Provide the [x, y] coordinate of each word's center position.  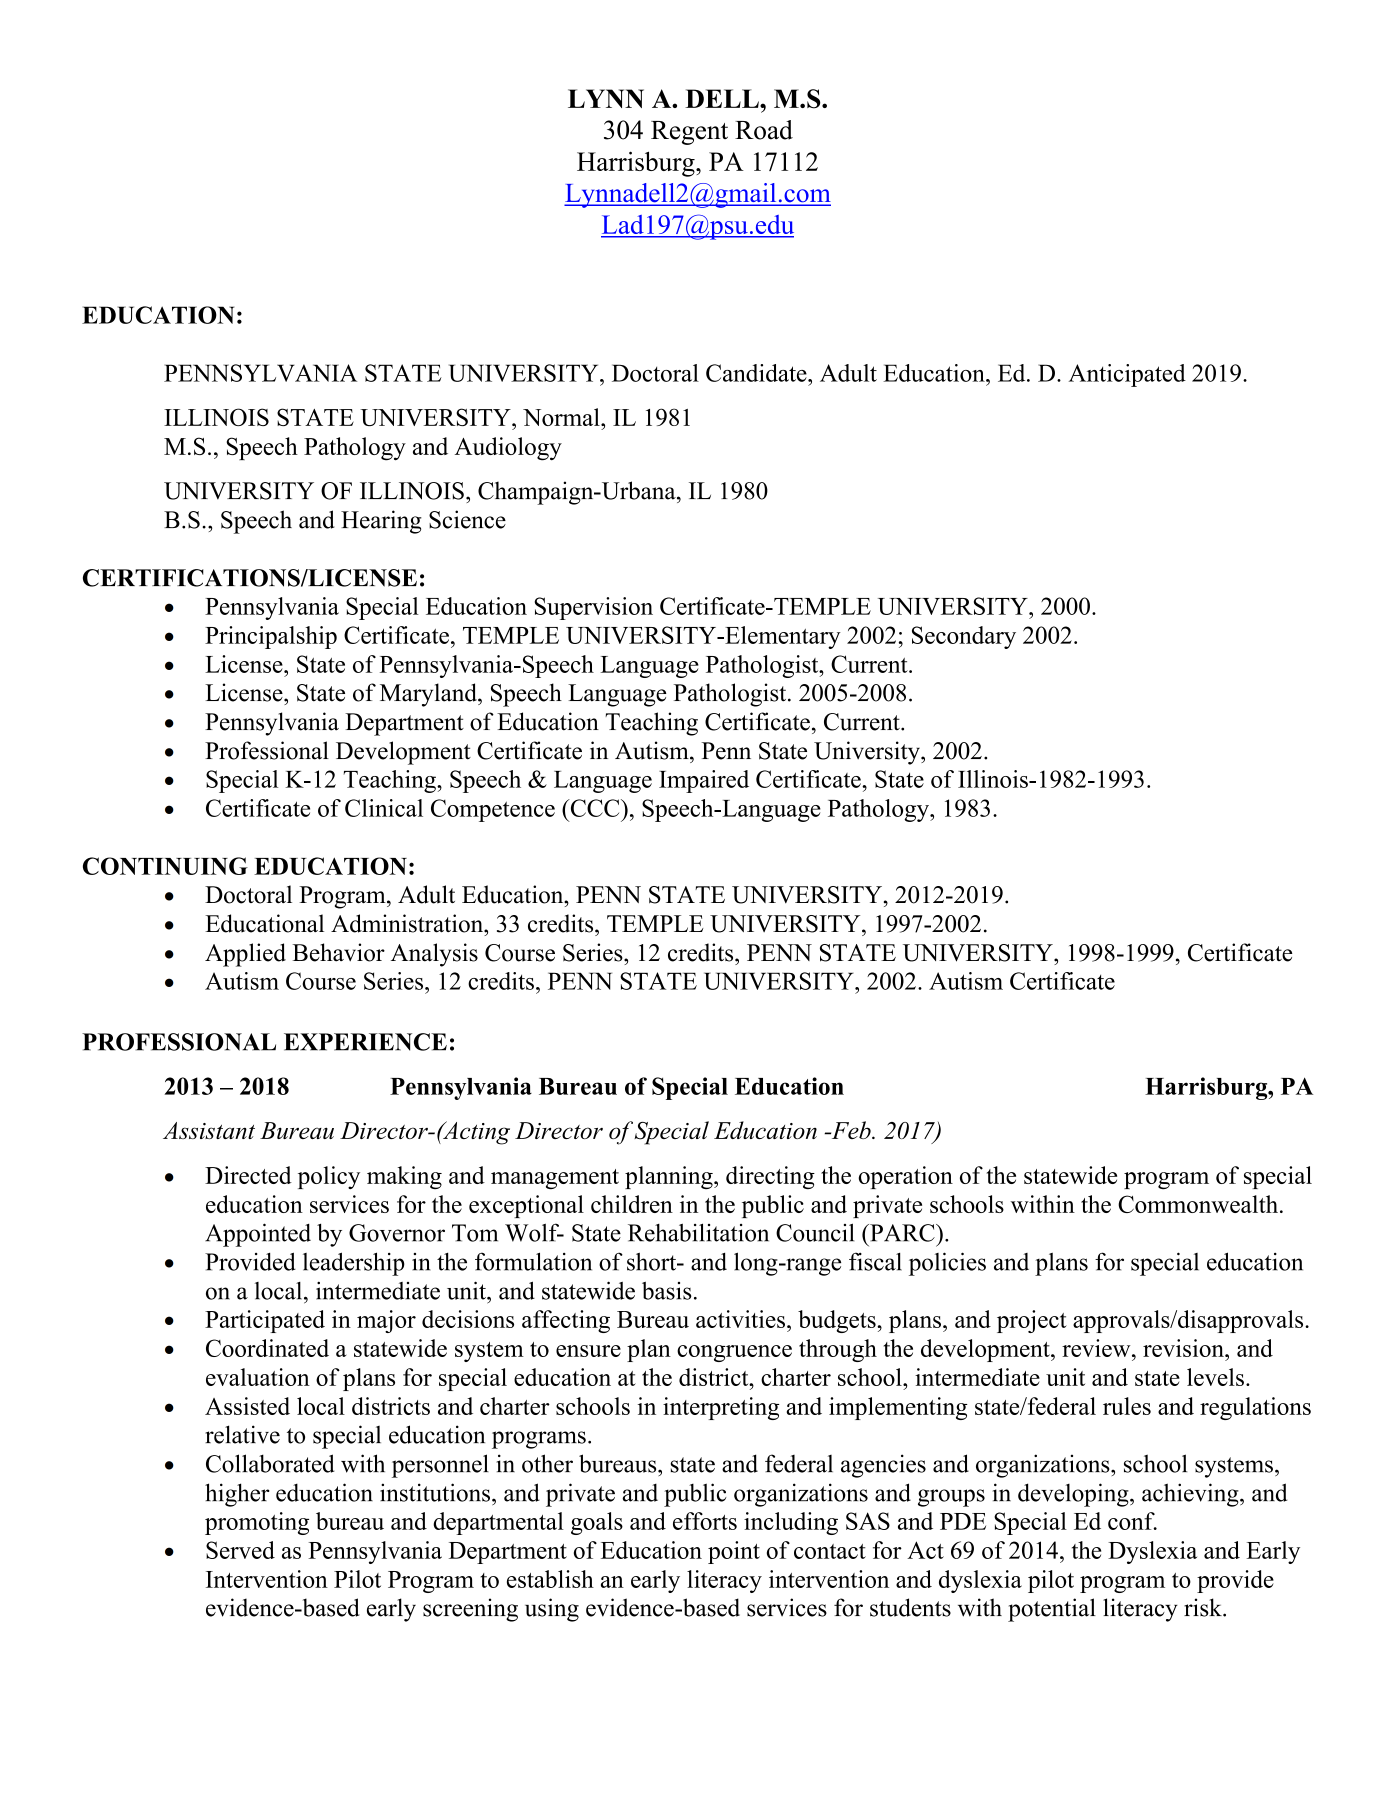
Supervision [593, 608]
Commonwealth [1199, 1204]
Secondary [964, 637]
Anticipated [1127, 375]
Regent [689, 133]
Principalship [271, 637]
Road [764, 130]
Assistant [209, 1130]
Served [240, 1550]
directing [770, 1177]
